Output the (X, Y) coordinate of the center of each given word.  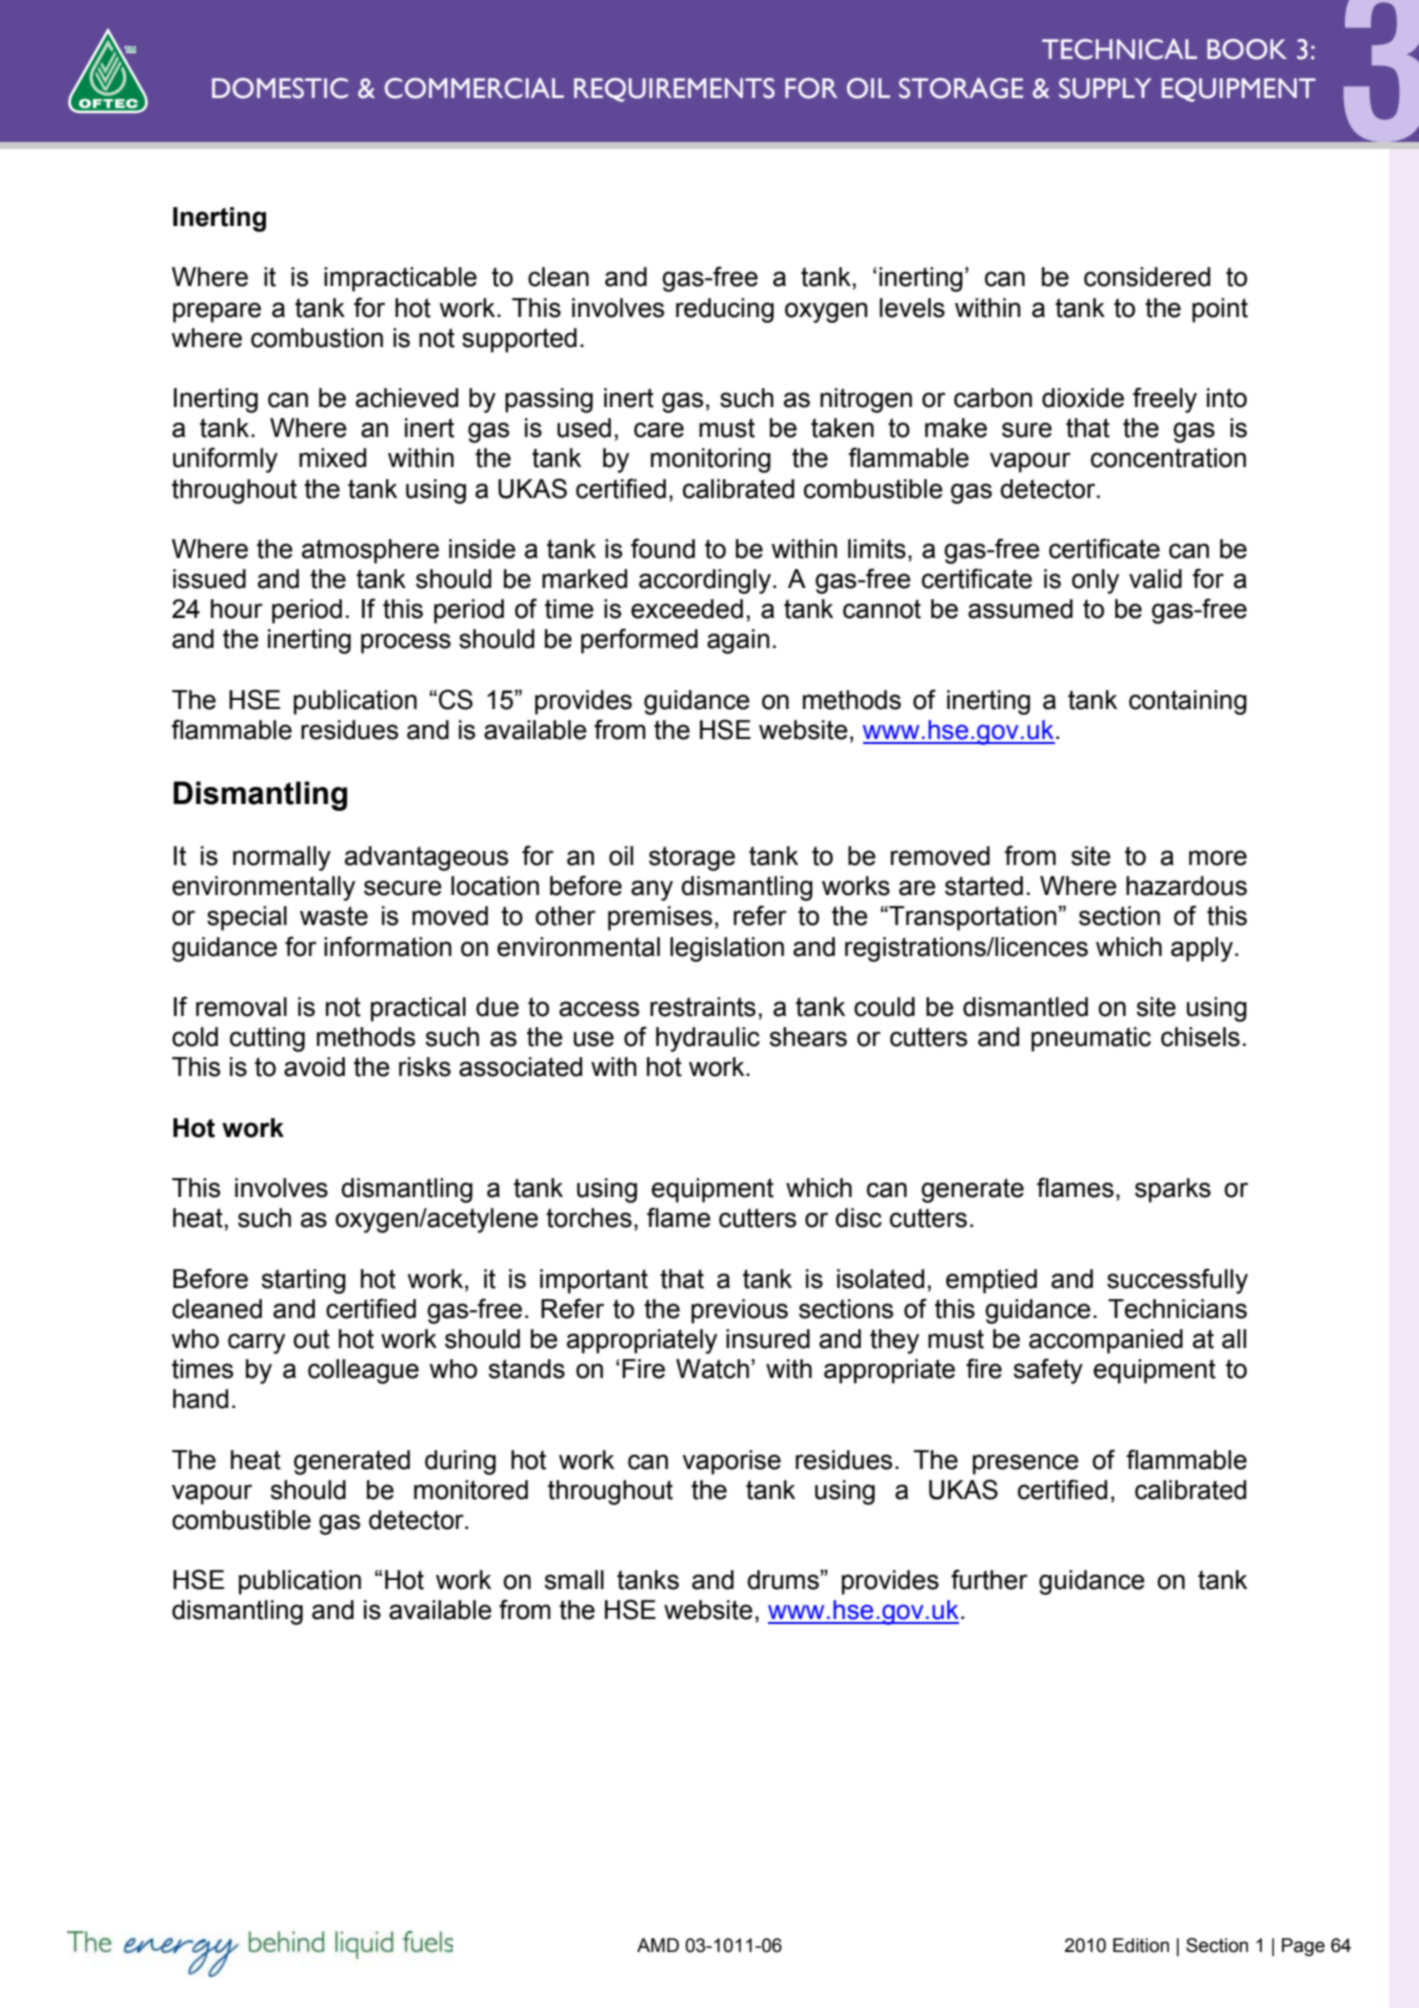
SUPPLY (1105, 88)
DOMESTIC (280, 88)
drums (784, 1580)
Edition (1141, 1945)
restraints (703, 1007)
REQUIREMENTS (674, 90)
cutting (267, 1039)
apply (1202, 949)
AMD (658, 1945)
